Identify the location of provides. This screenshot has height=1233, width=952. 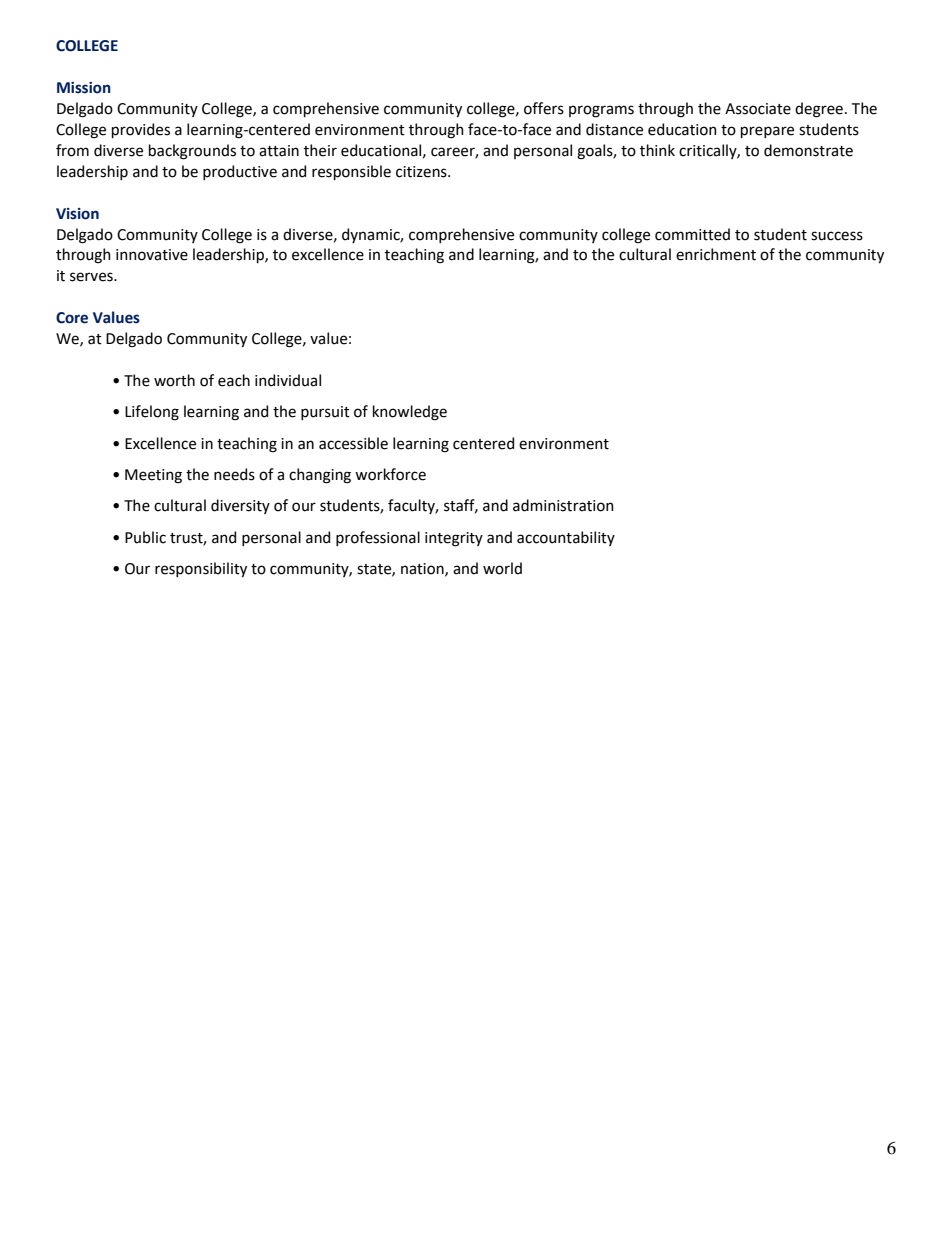
(141, 130).
